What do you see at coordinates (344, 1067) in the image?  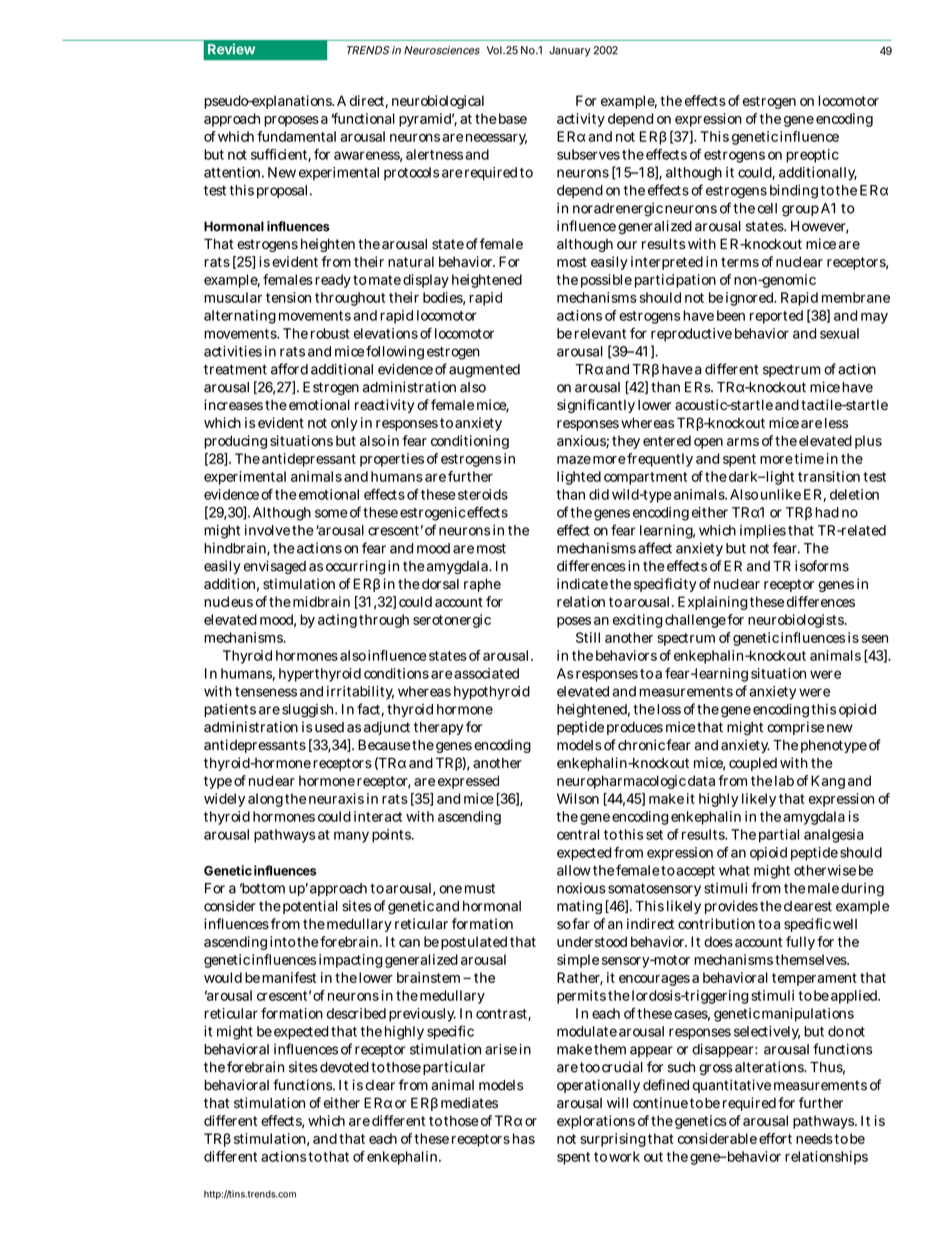 I see `devoted` at bounding box center [344, 1067].
